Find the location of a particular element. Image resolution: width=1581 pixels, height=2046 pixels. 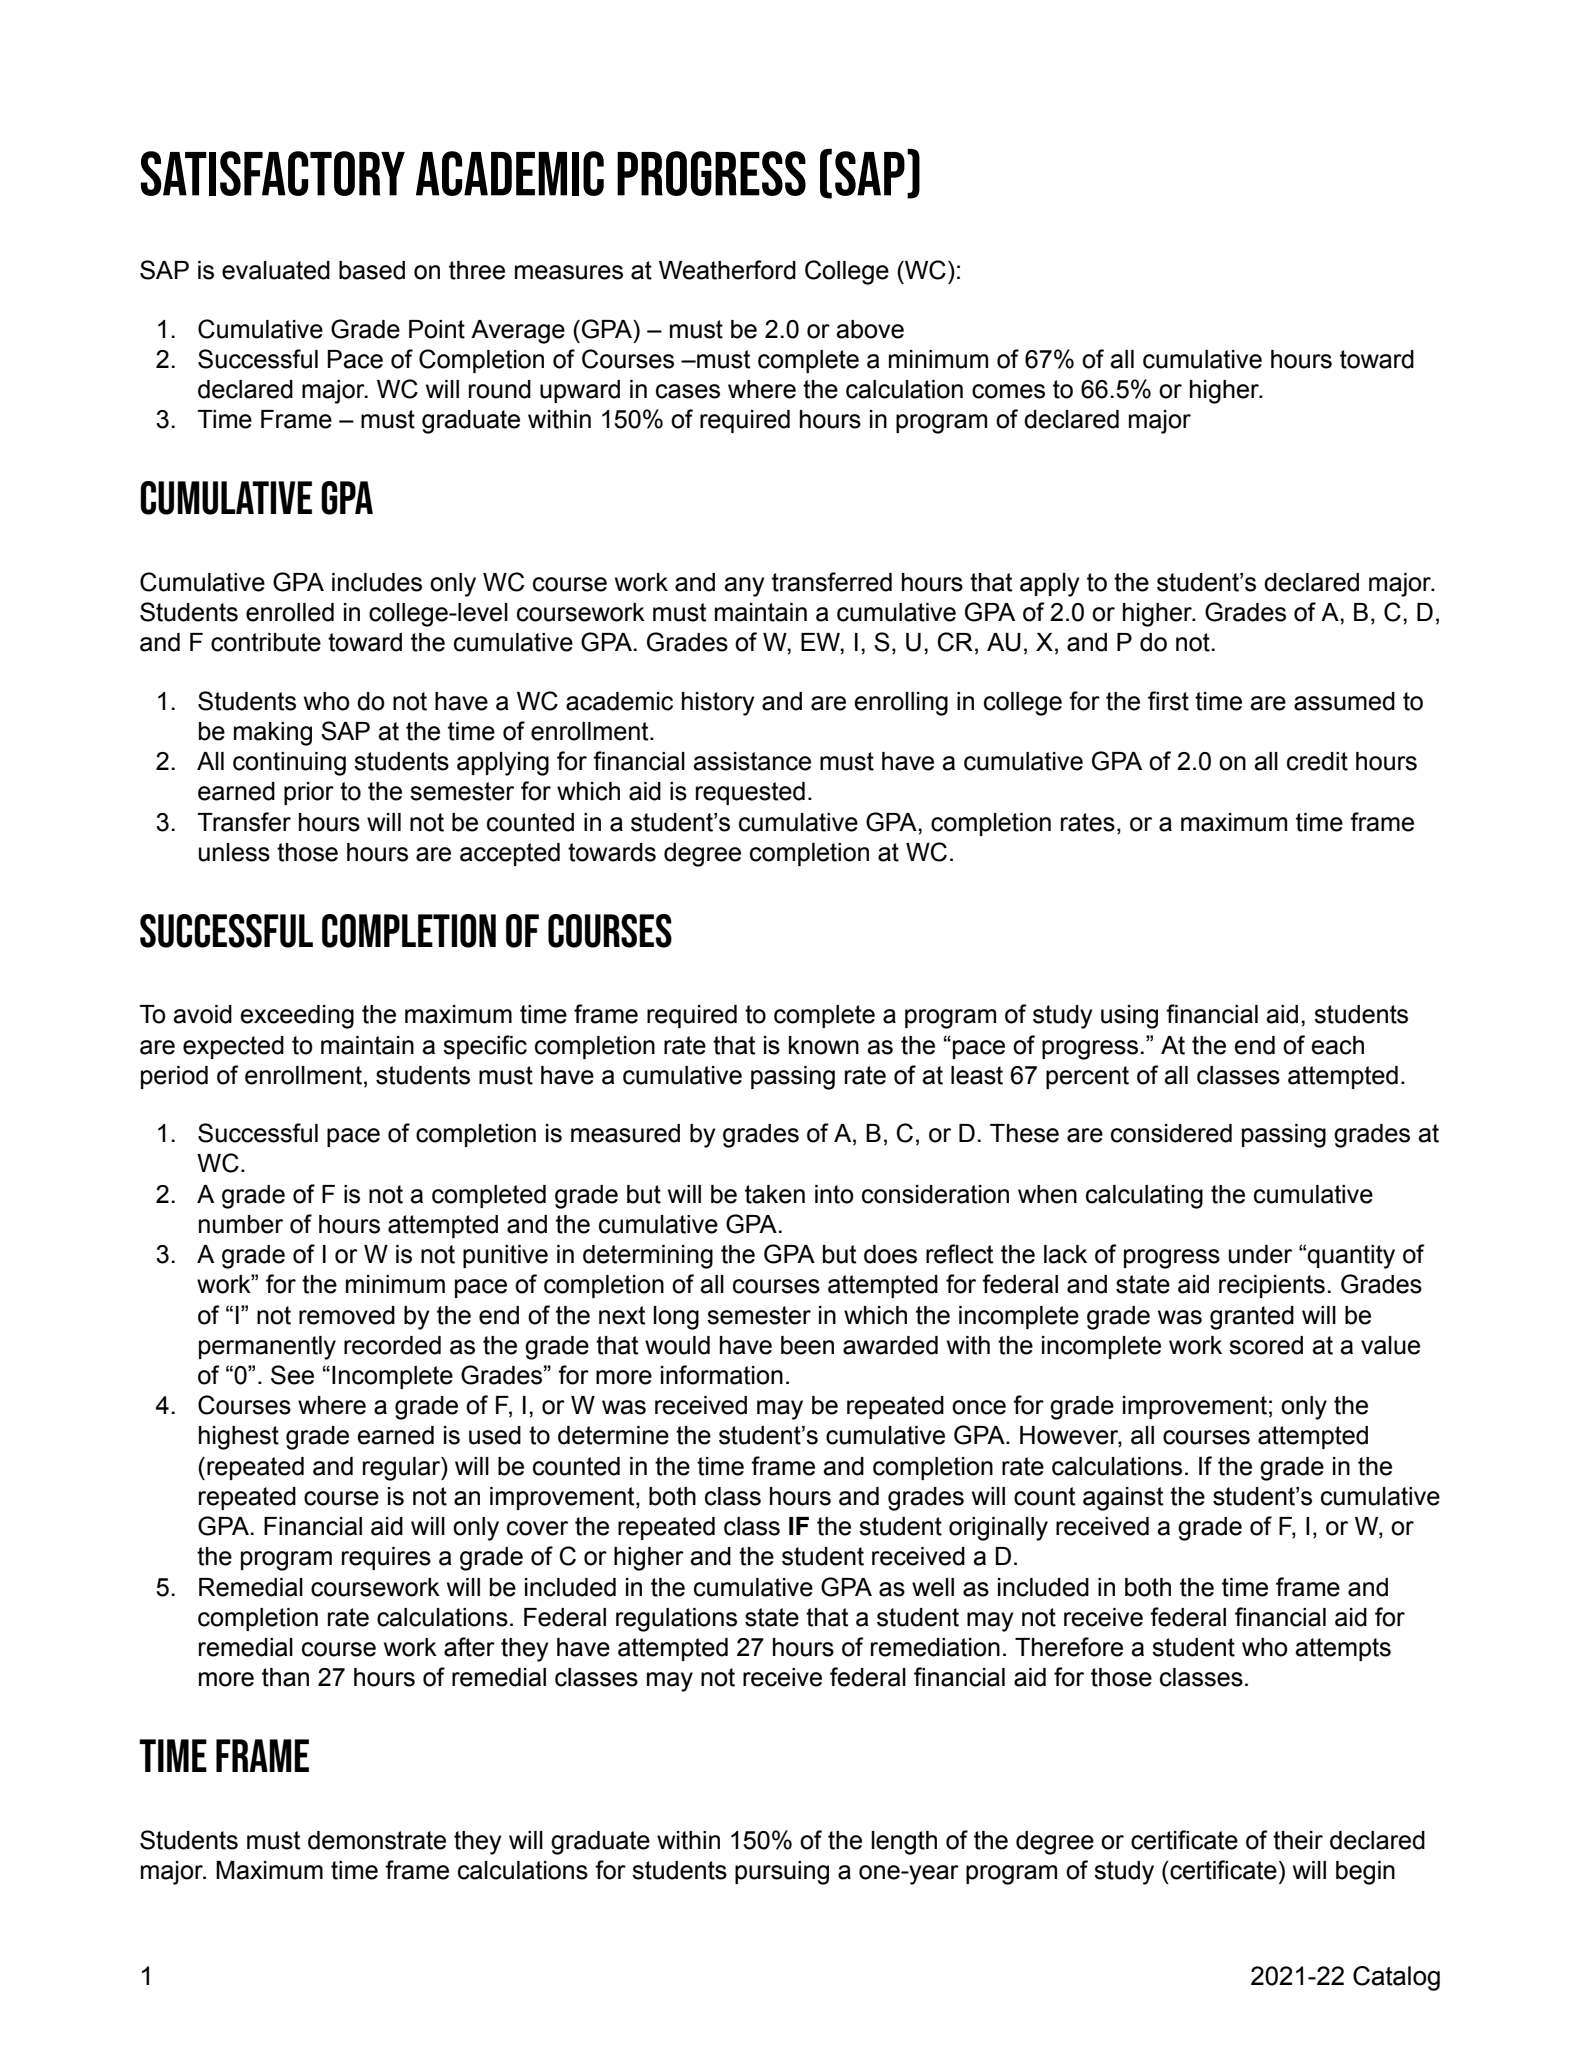

their is located at coordinates (1298, 1840).
